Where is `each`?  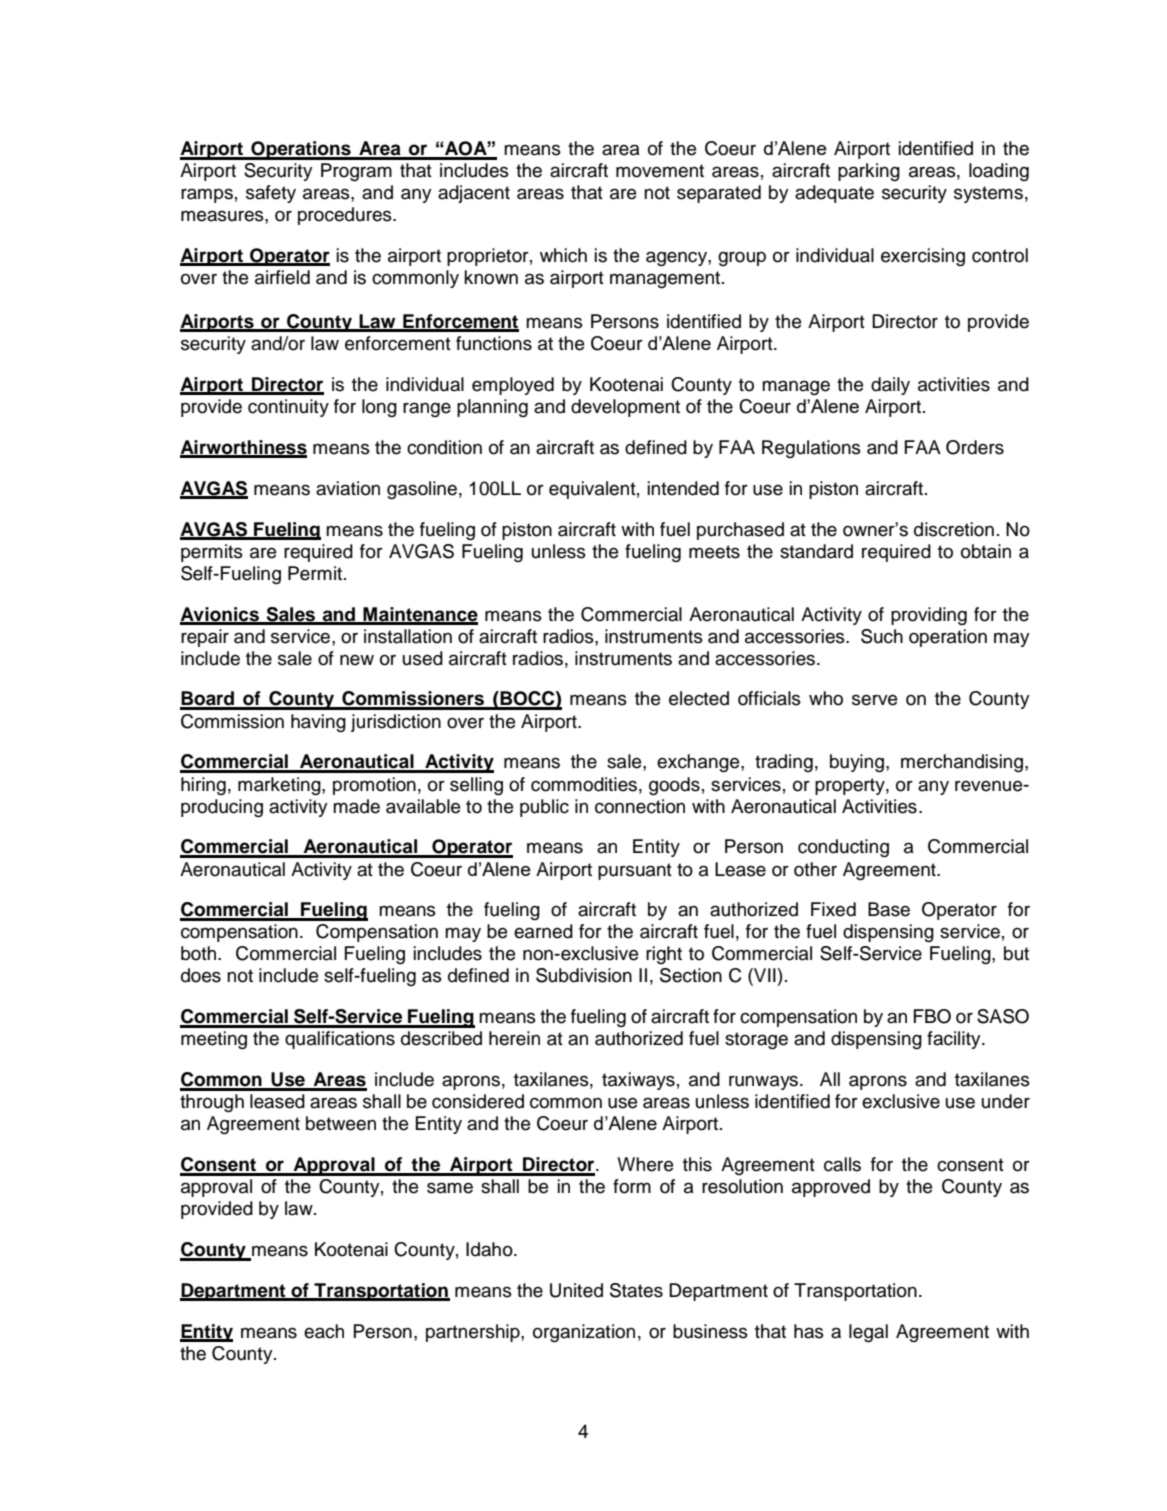
each is located at coordinates (324, 1331).
